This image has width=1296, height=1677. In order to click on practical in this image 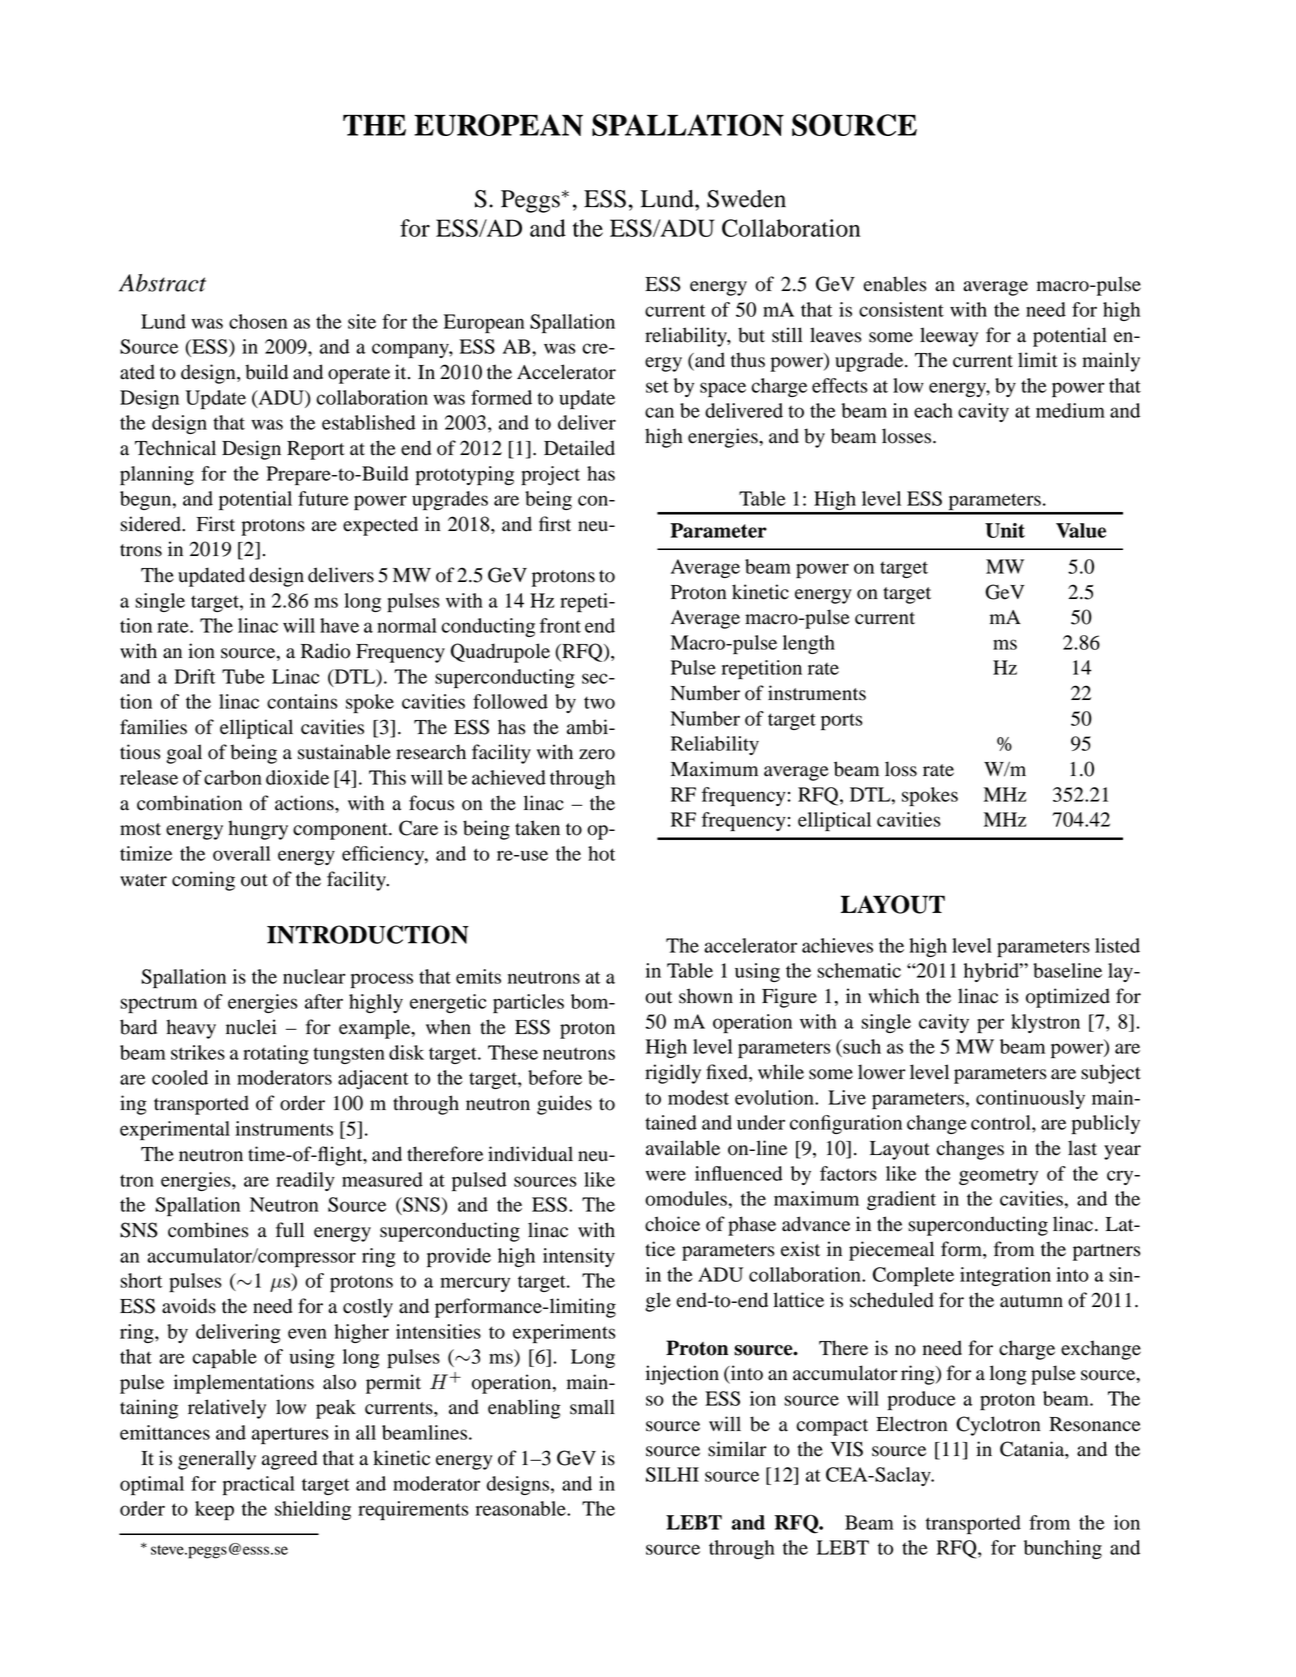, I will do `click(259, 1486)`.
